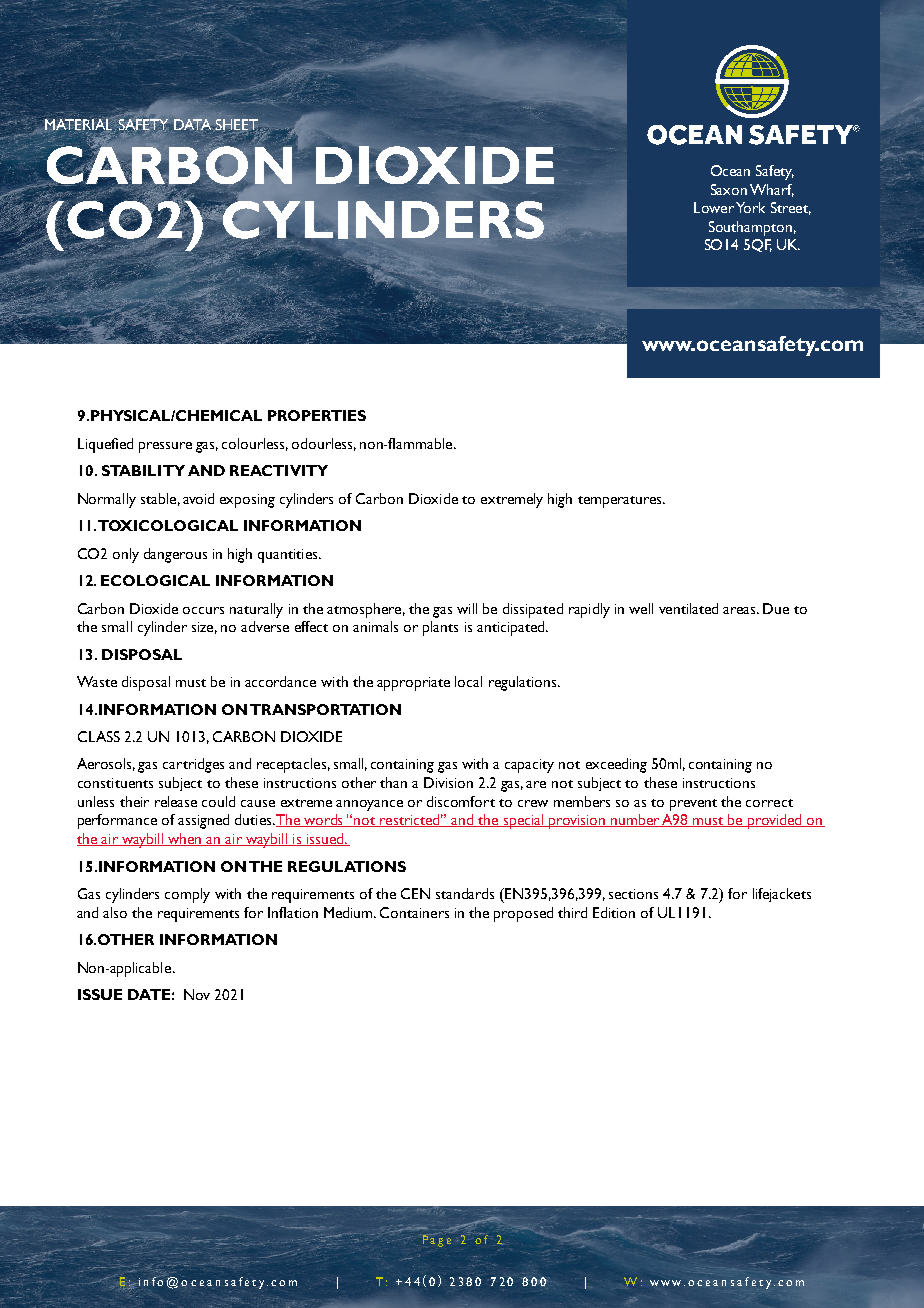 This image has width=924, height=1308. Describe the element at coordinates (729, 189) in the image. I see `Saxon` at that location.
